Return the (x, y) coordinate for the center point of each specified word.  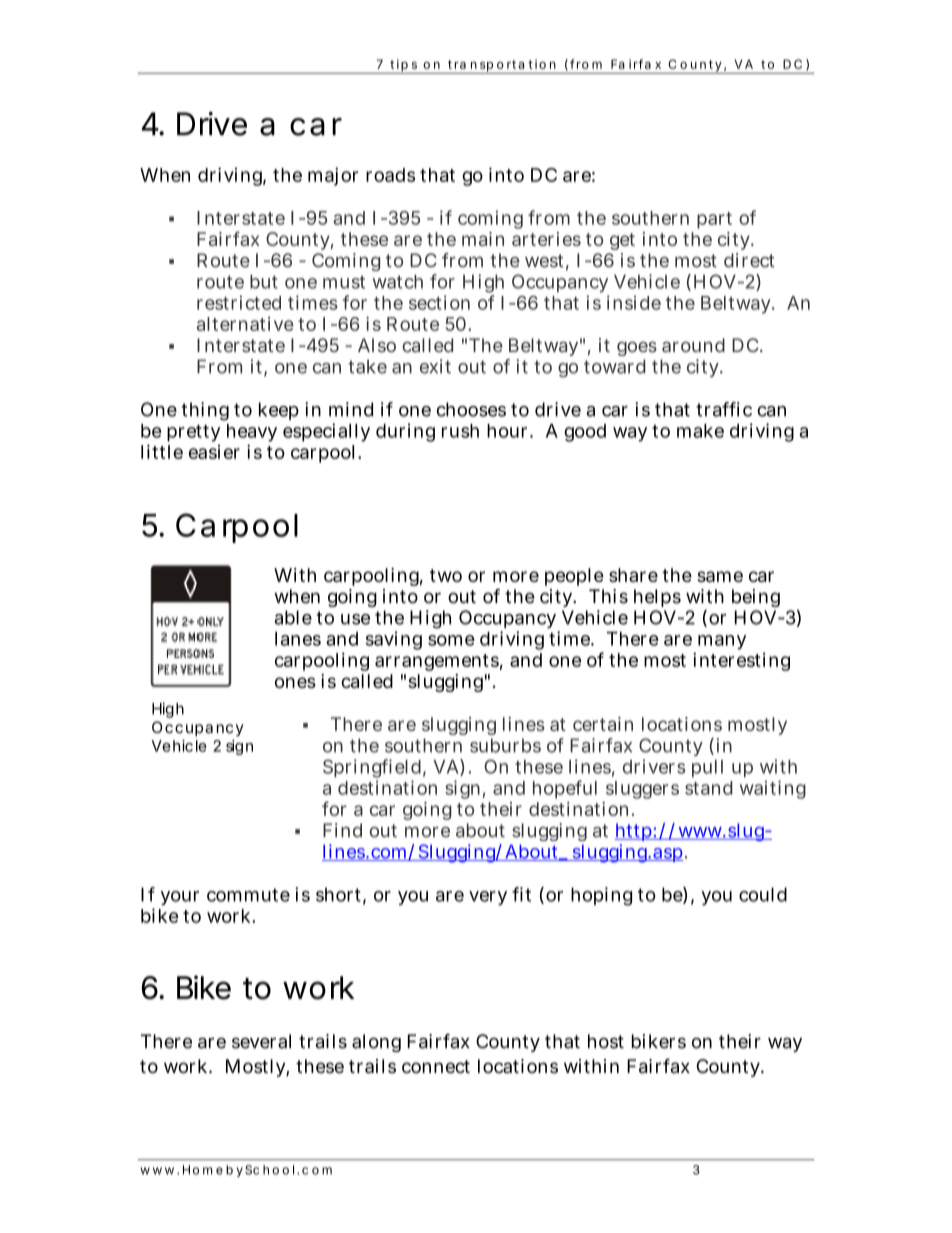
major (333, 176)
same (720, 576)
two (446, 575)
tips (404, 66)
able (293, 617)
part (714, 220)
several (261, 1041)
